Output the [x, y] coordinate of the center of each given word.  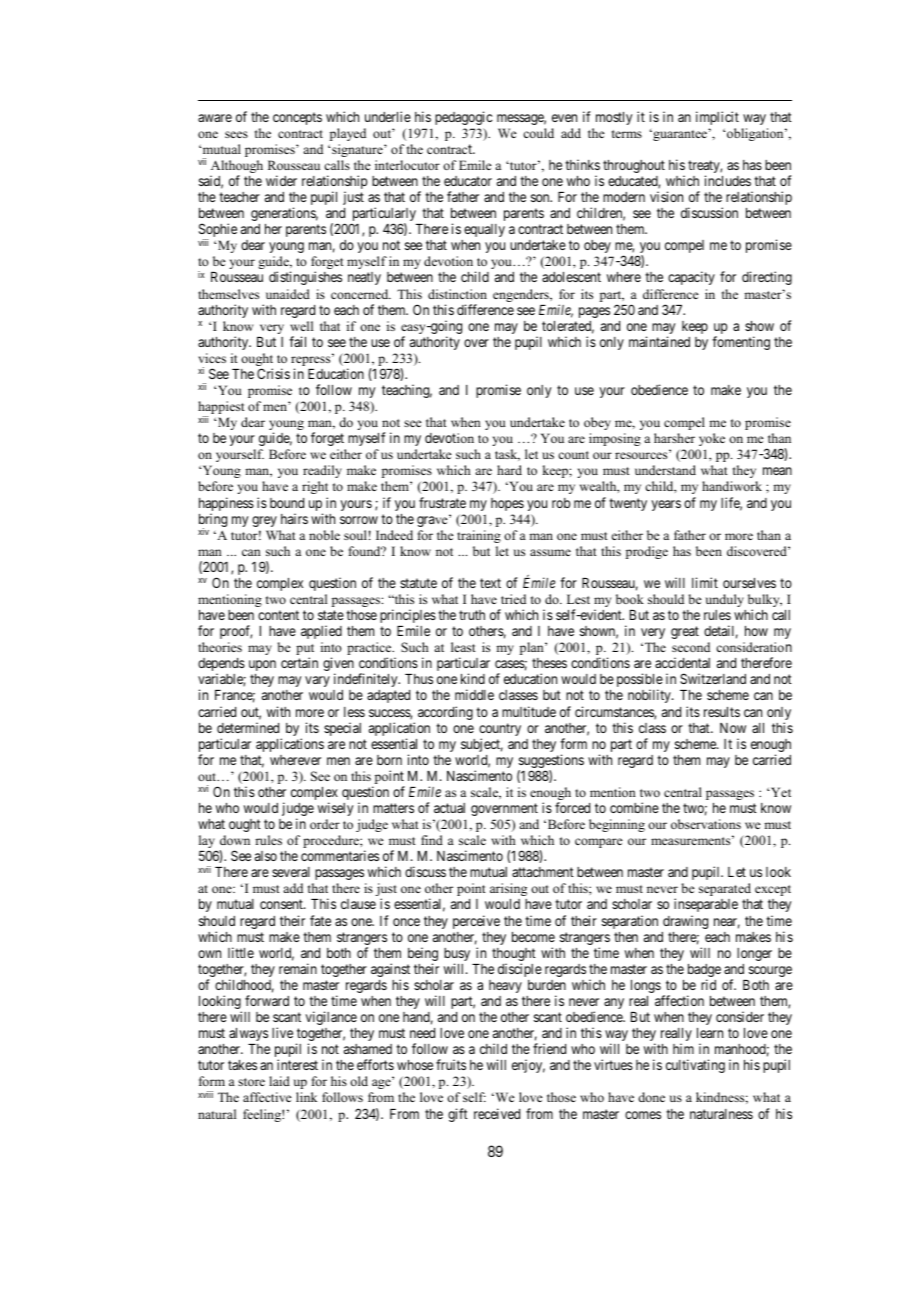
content [278, 615]
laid [279, 1081]
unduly [725, 600]
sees [236, 134]
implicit [717, 118]
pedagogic [463, 118]
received [497, 1113]
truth [472, 615]
